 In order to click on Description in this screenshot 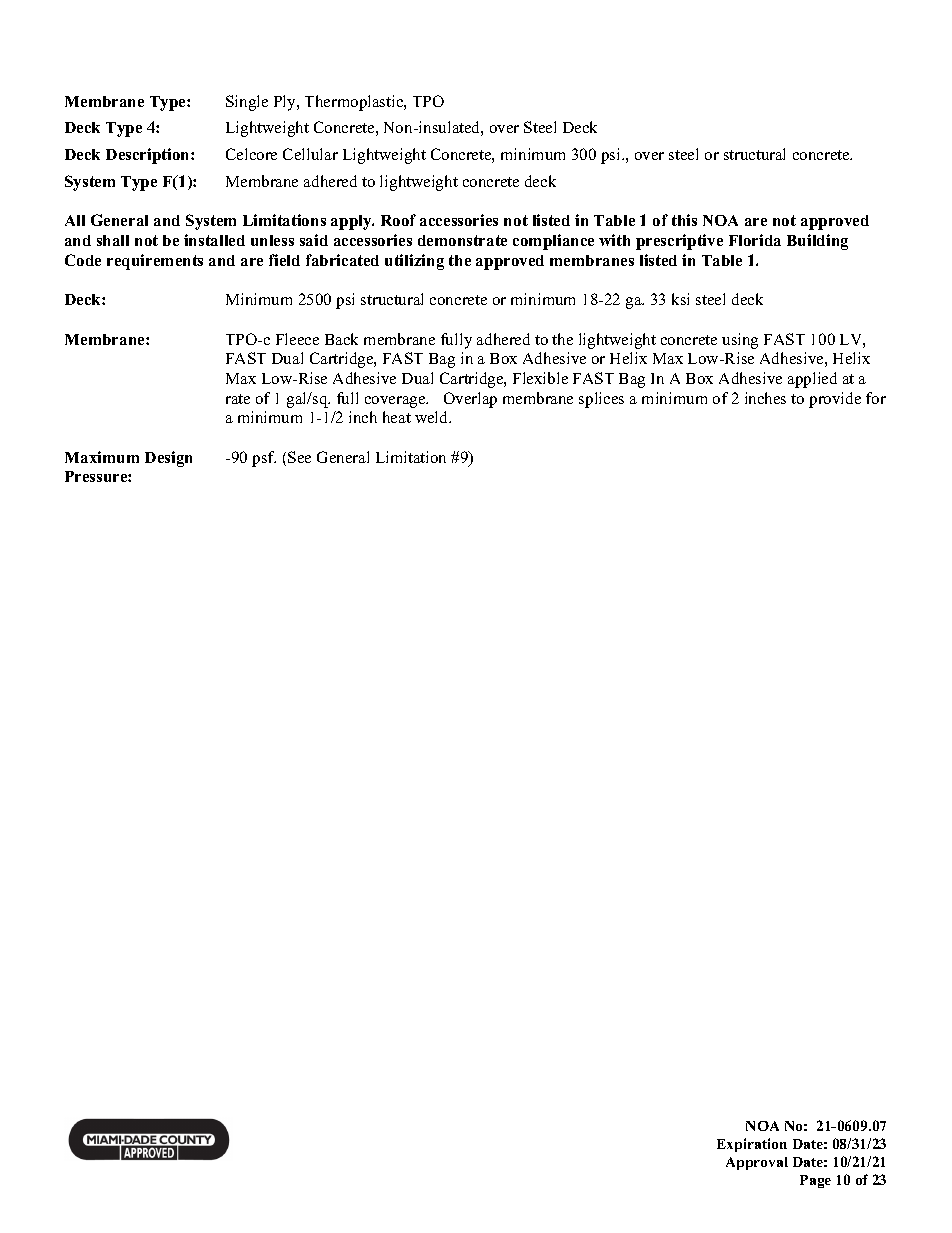, I will do `click(149, 156)`.
